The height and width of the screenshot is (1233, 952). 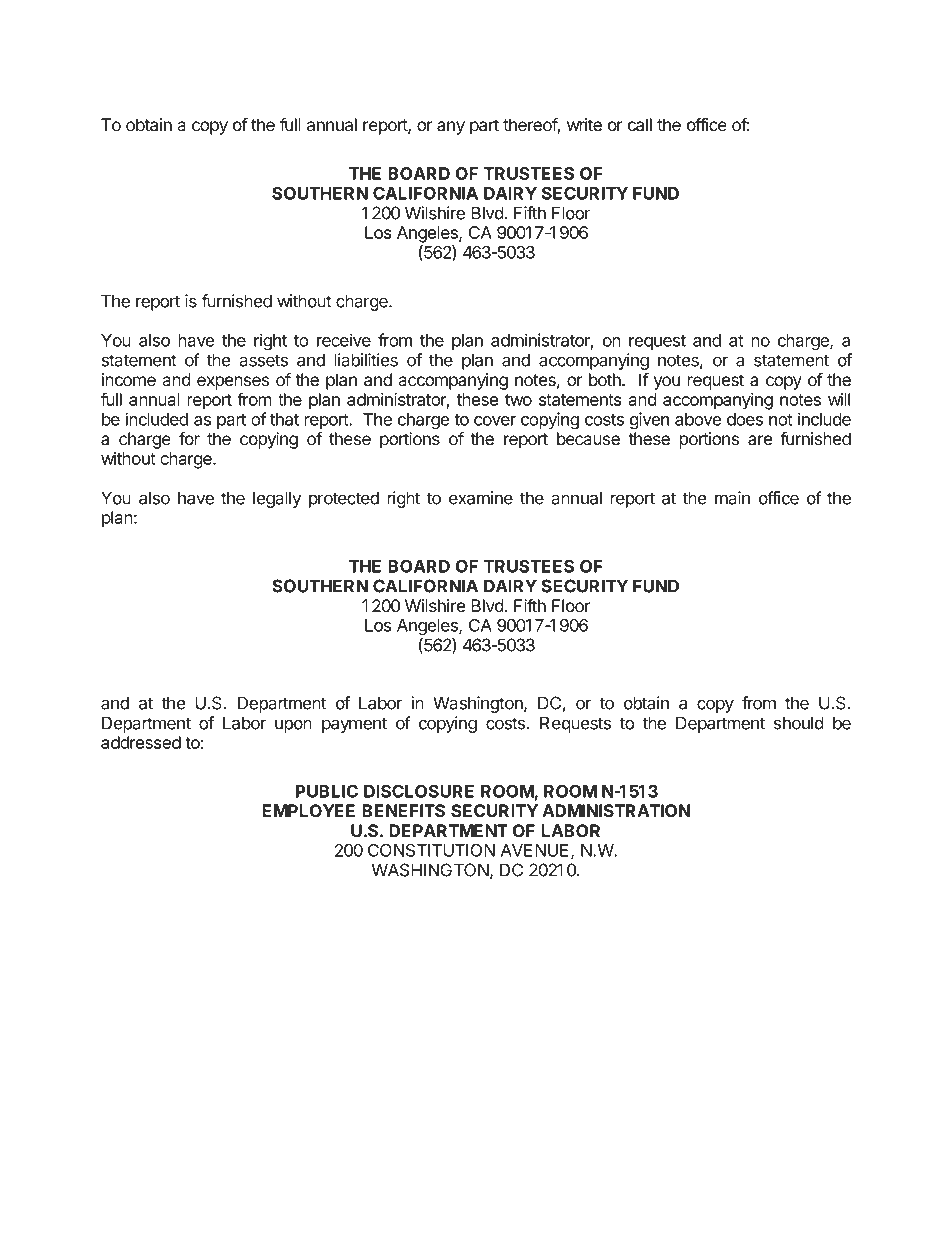 I want to click on write, so click(x=584, y=125).
